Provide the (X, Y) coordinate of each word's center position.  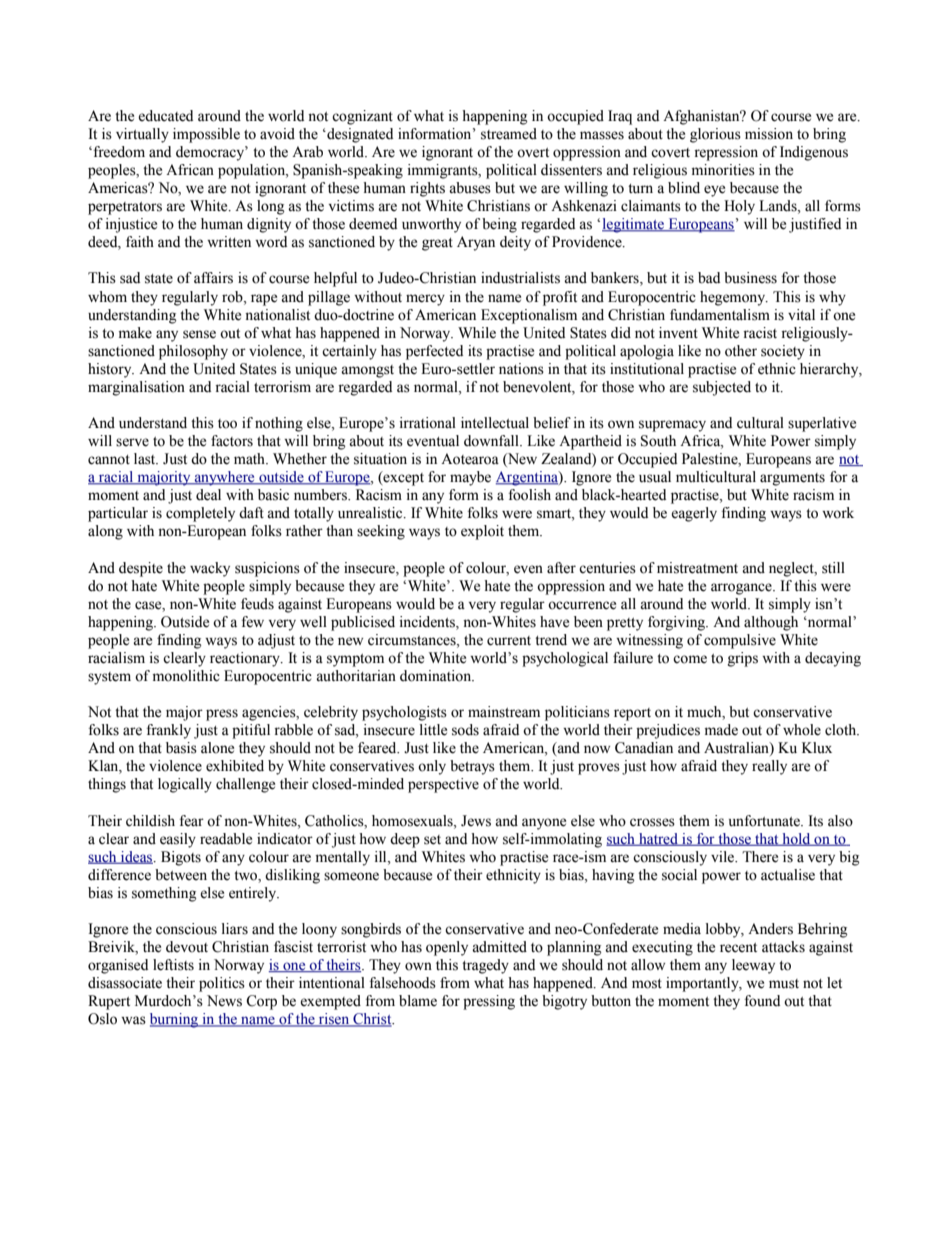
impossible (206, 135)
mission (769, 134)
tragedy (485, 966)
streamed (509, 134)
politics (222, 984)
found (762, 1001)
